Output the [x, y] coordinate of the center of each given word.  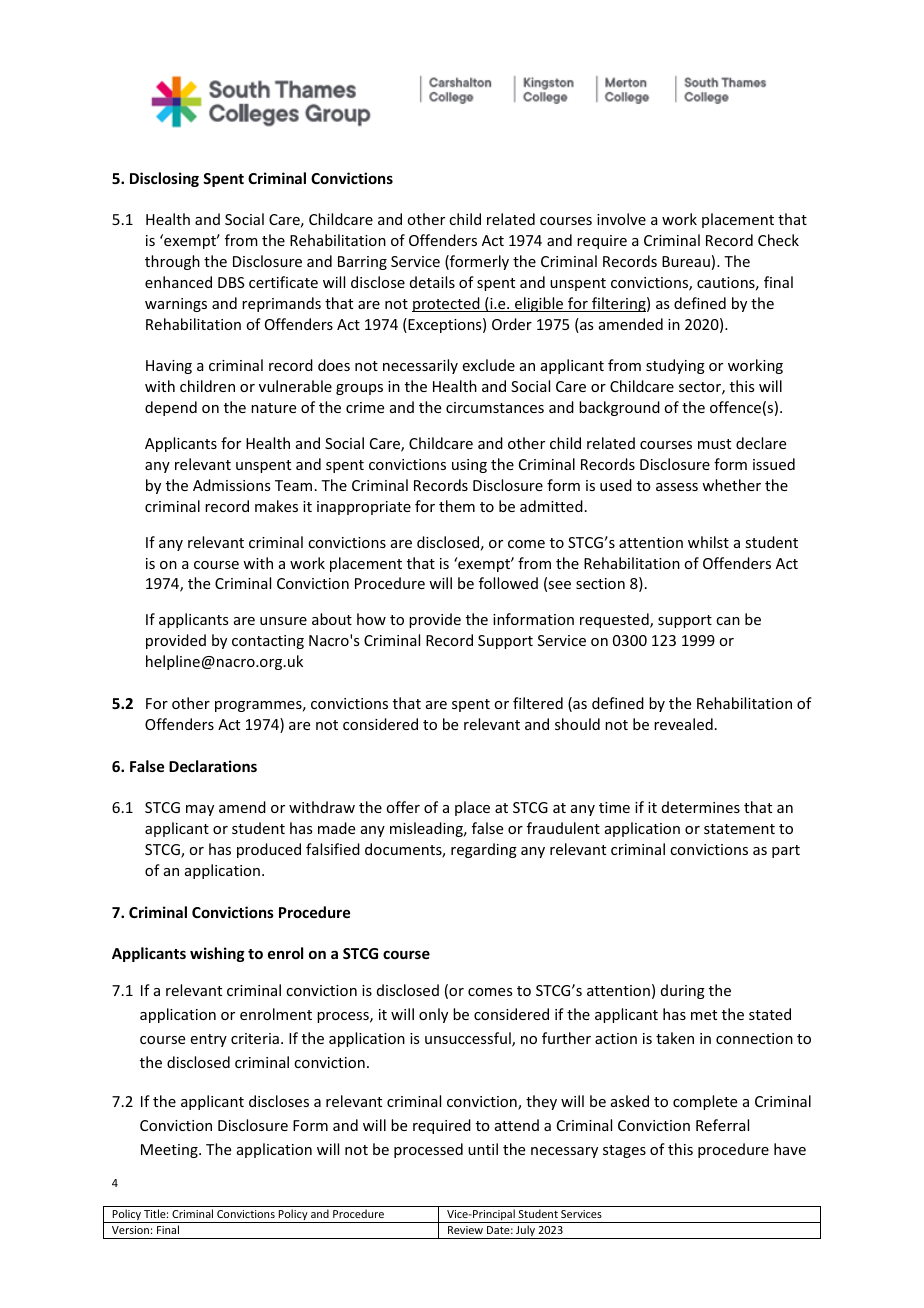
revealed [683, 724]
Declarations [213, 766]
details [432, 282]
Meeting [170, 1151]
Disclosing [164, 179]
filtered [538, 703]
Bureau [686, 261]
